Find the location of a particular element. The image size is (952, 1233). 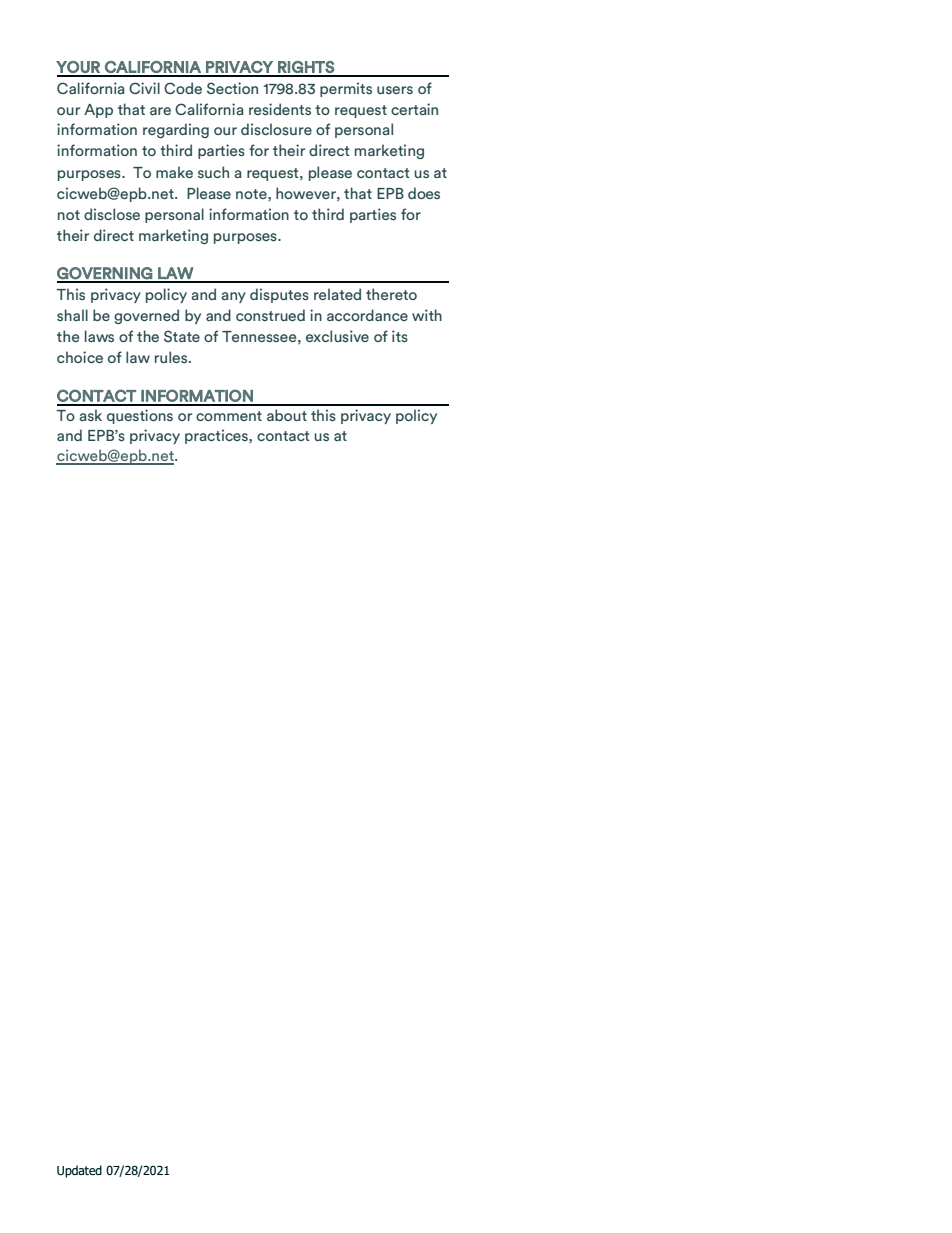

practices is located at coordinates (217, 436).
